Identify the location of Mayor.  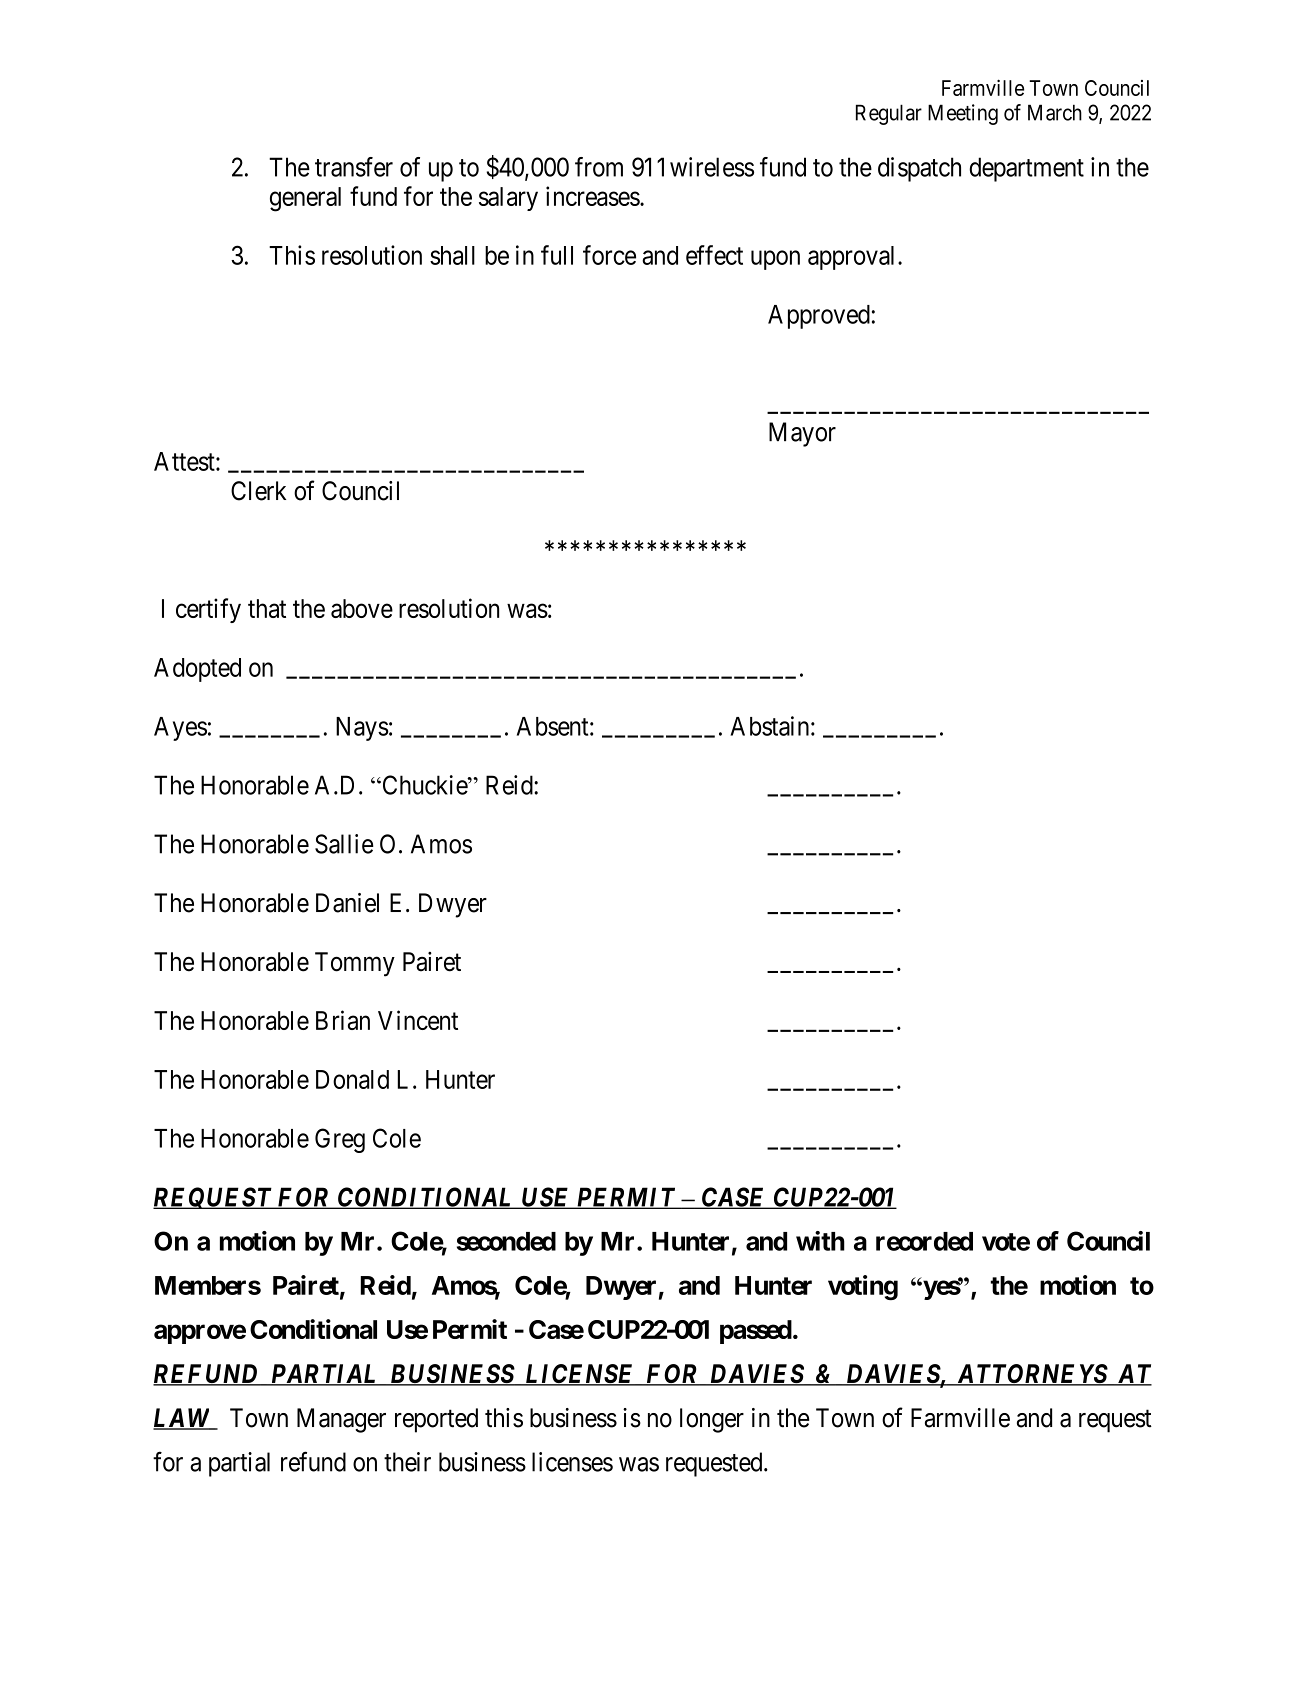
(802, 434).
